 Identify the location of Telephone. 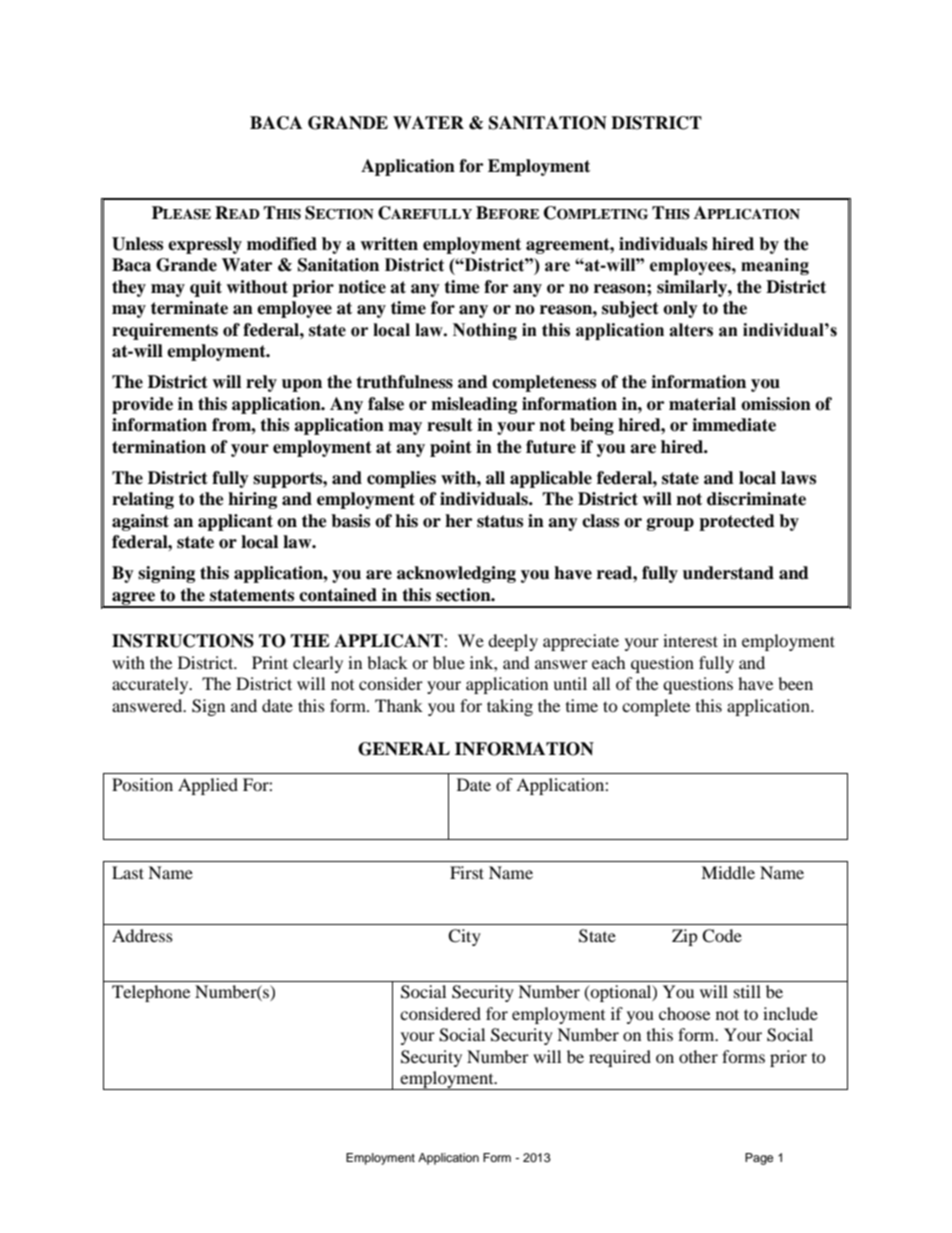
(151, 993).
